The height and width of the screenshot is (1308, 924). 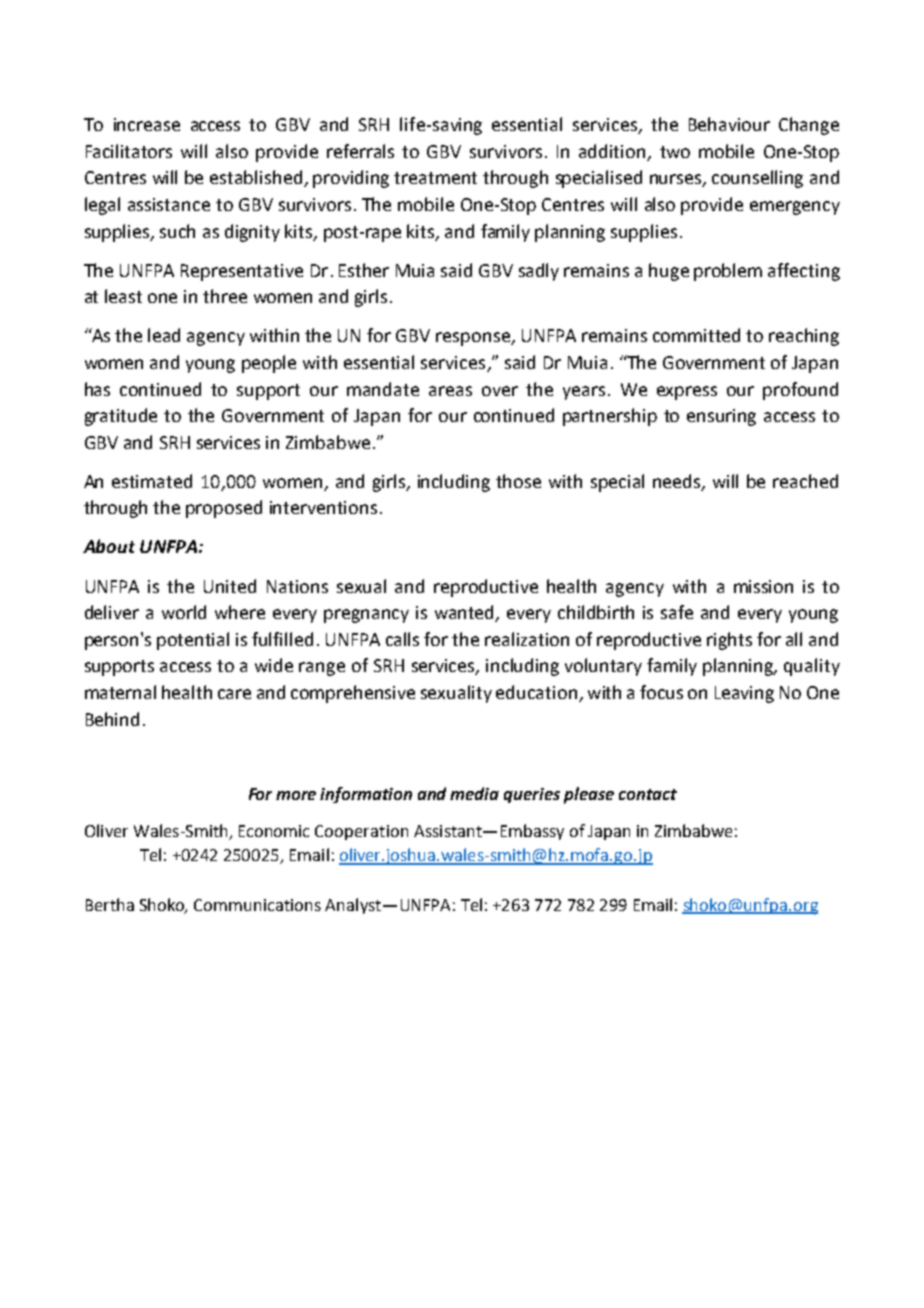 I want to click on Behaviour, so click(x=729, y=124).
